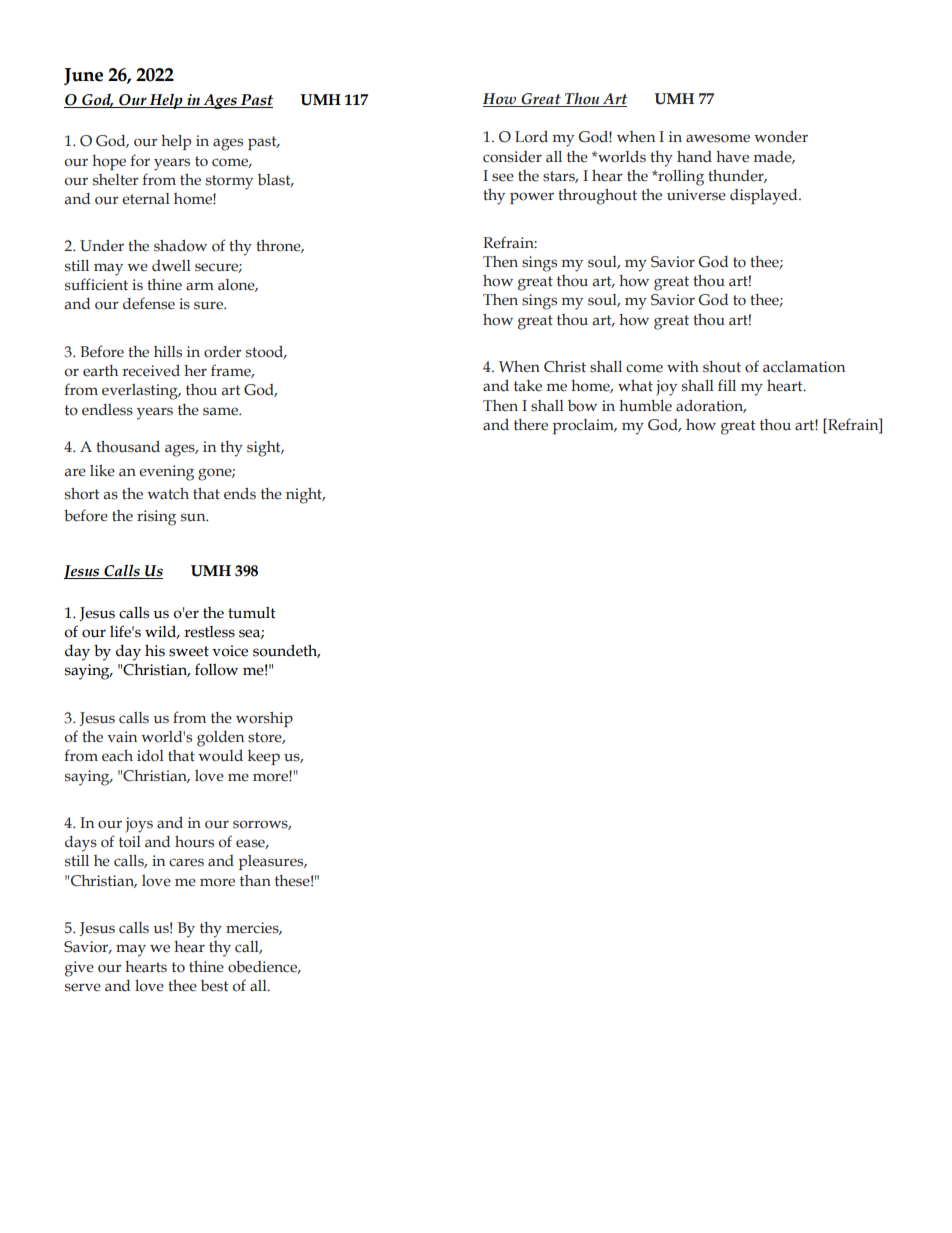 This screenshot has width=952, height=1233. I want to click on worship, so click(264, 719).
